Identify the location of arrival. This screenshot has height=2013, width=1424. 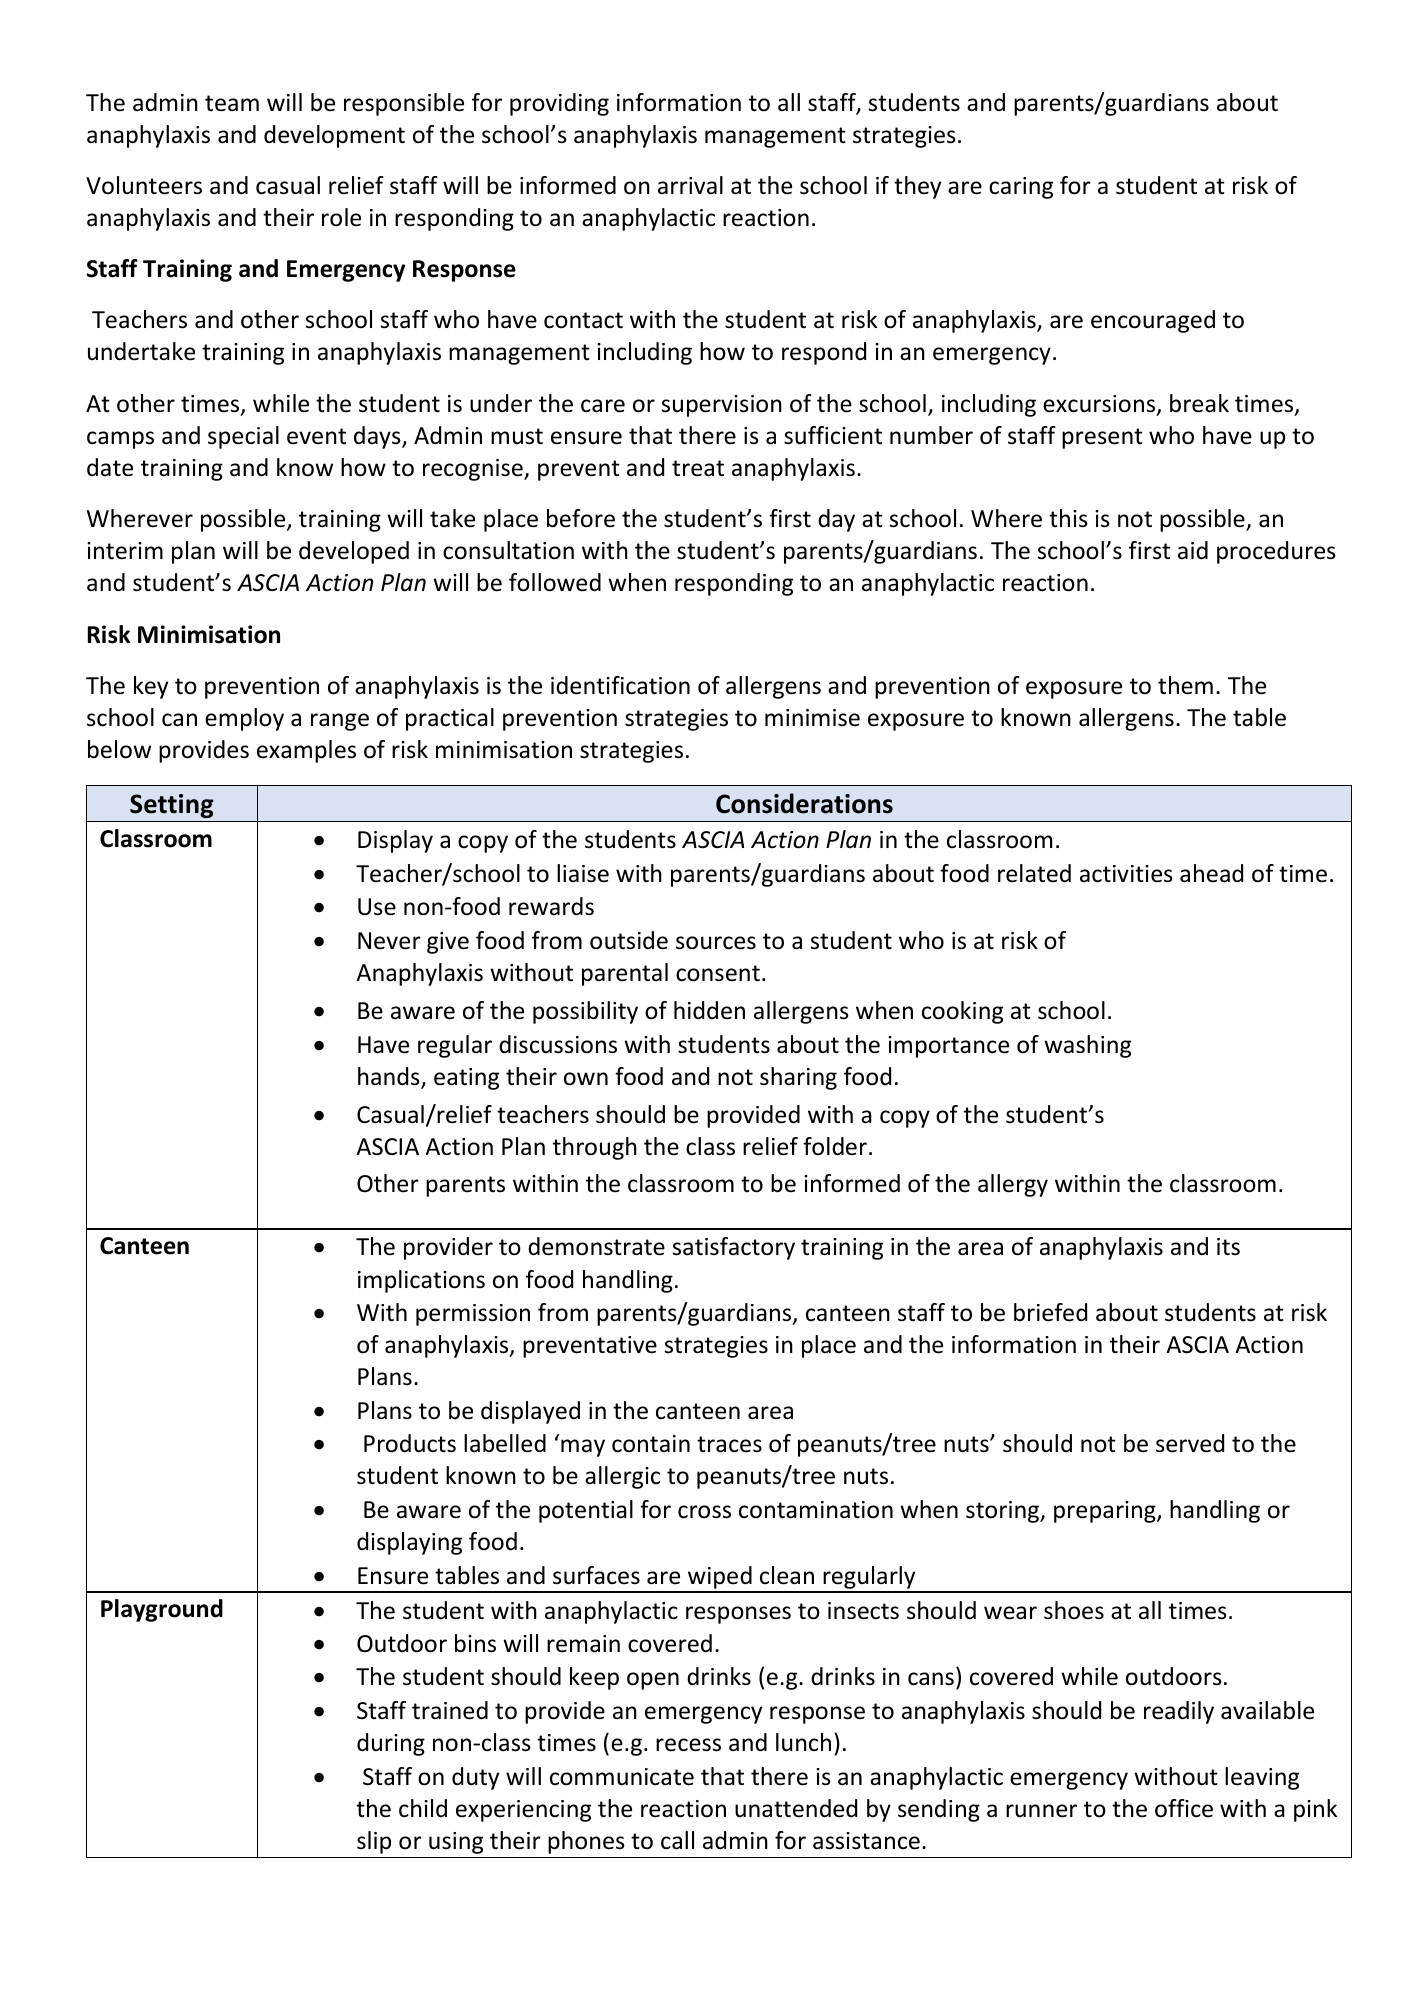
(690, 185).
